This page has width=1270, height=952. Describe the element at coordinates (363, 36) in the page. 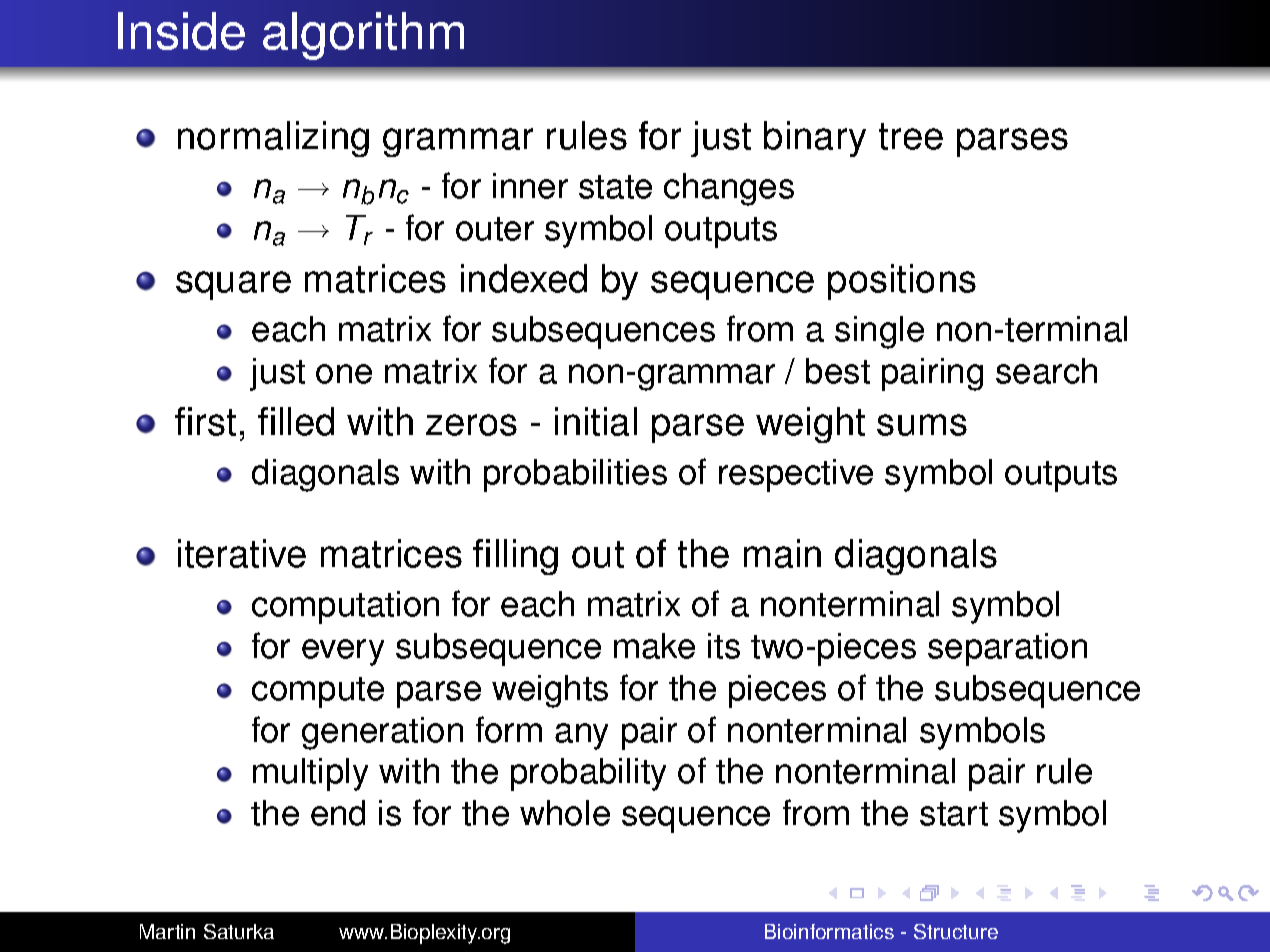

I see `algorithm` at that location.
